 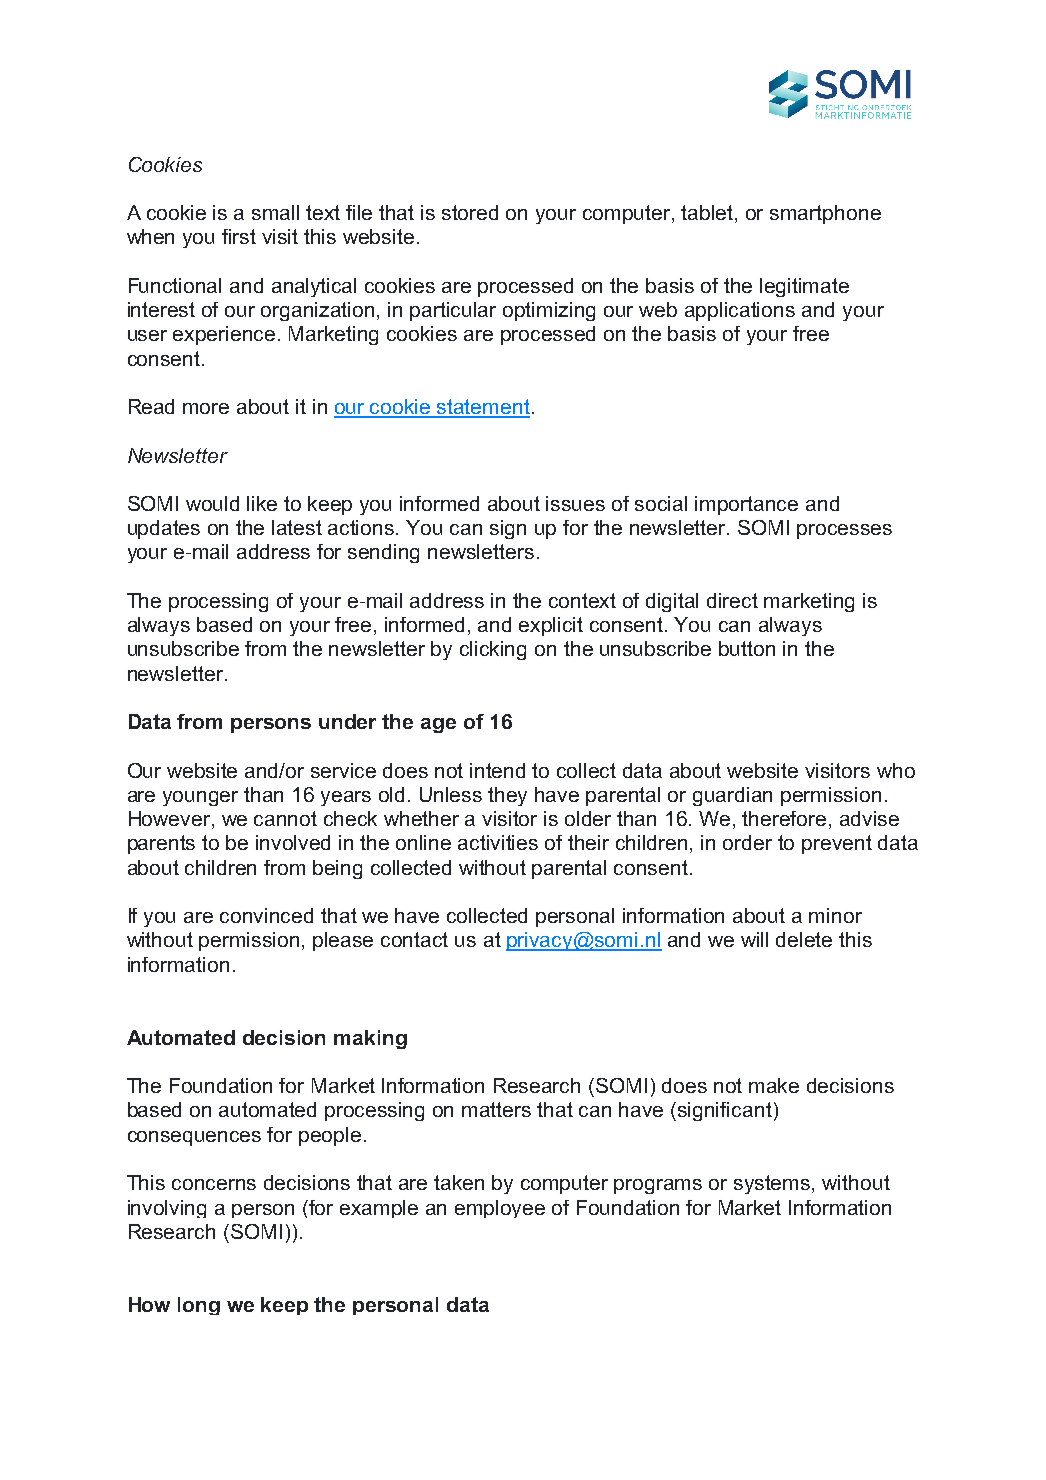 What do you see at coordinates (732, 600) in the page?
I see `direct` at bounding box center [732, 600].
